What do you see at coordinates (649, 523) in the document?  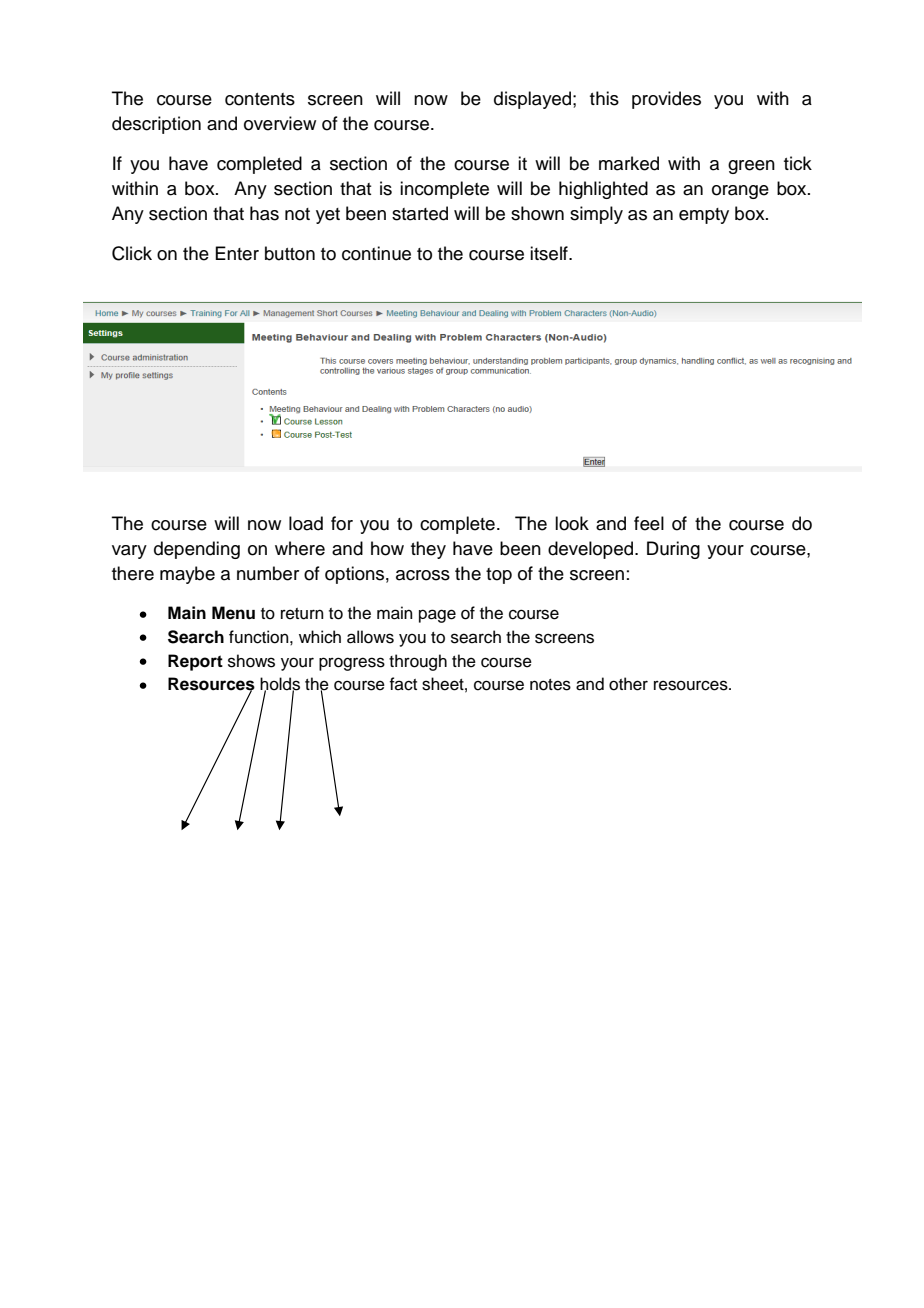 I see `feel` at bounding box center [649, 523].
